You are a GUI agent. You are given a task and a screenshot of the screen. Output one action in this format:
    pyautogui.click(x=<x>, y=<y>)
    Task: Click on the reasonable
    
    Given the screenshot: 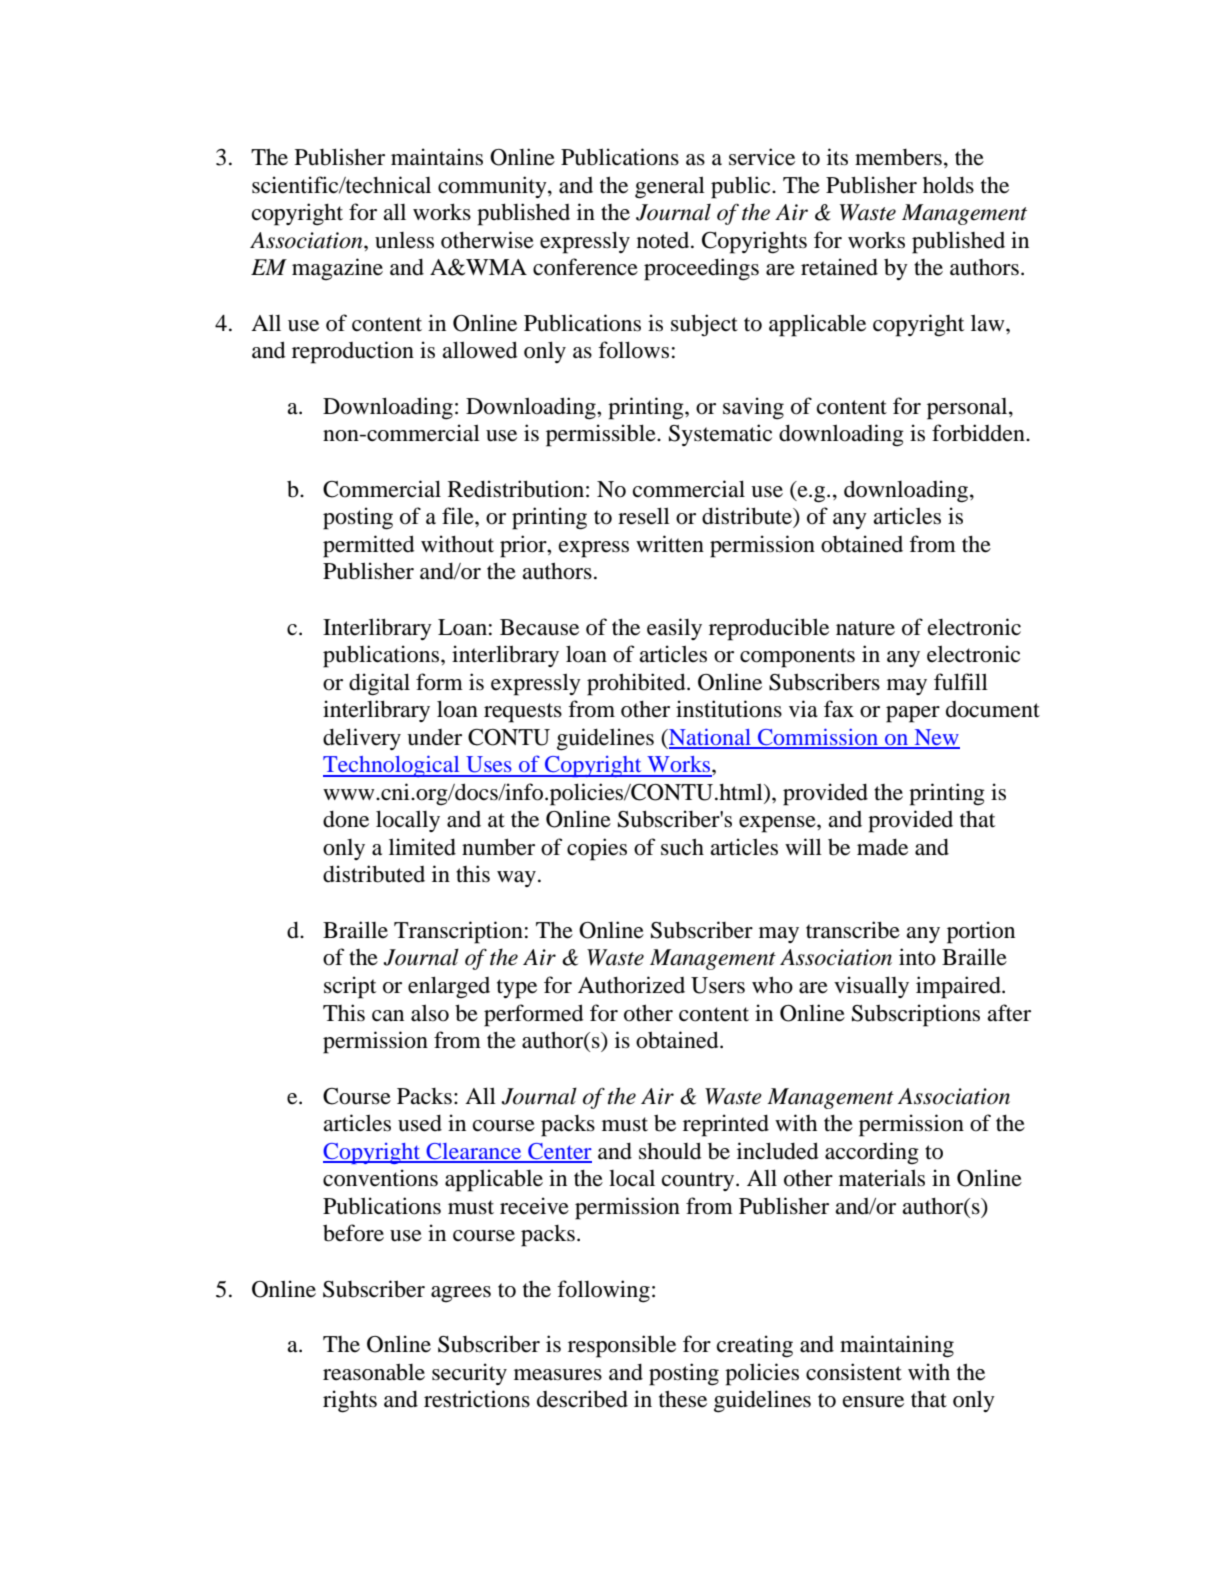 What is the action you would take?
    pyautogui.click(x=374, y=1372)
